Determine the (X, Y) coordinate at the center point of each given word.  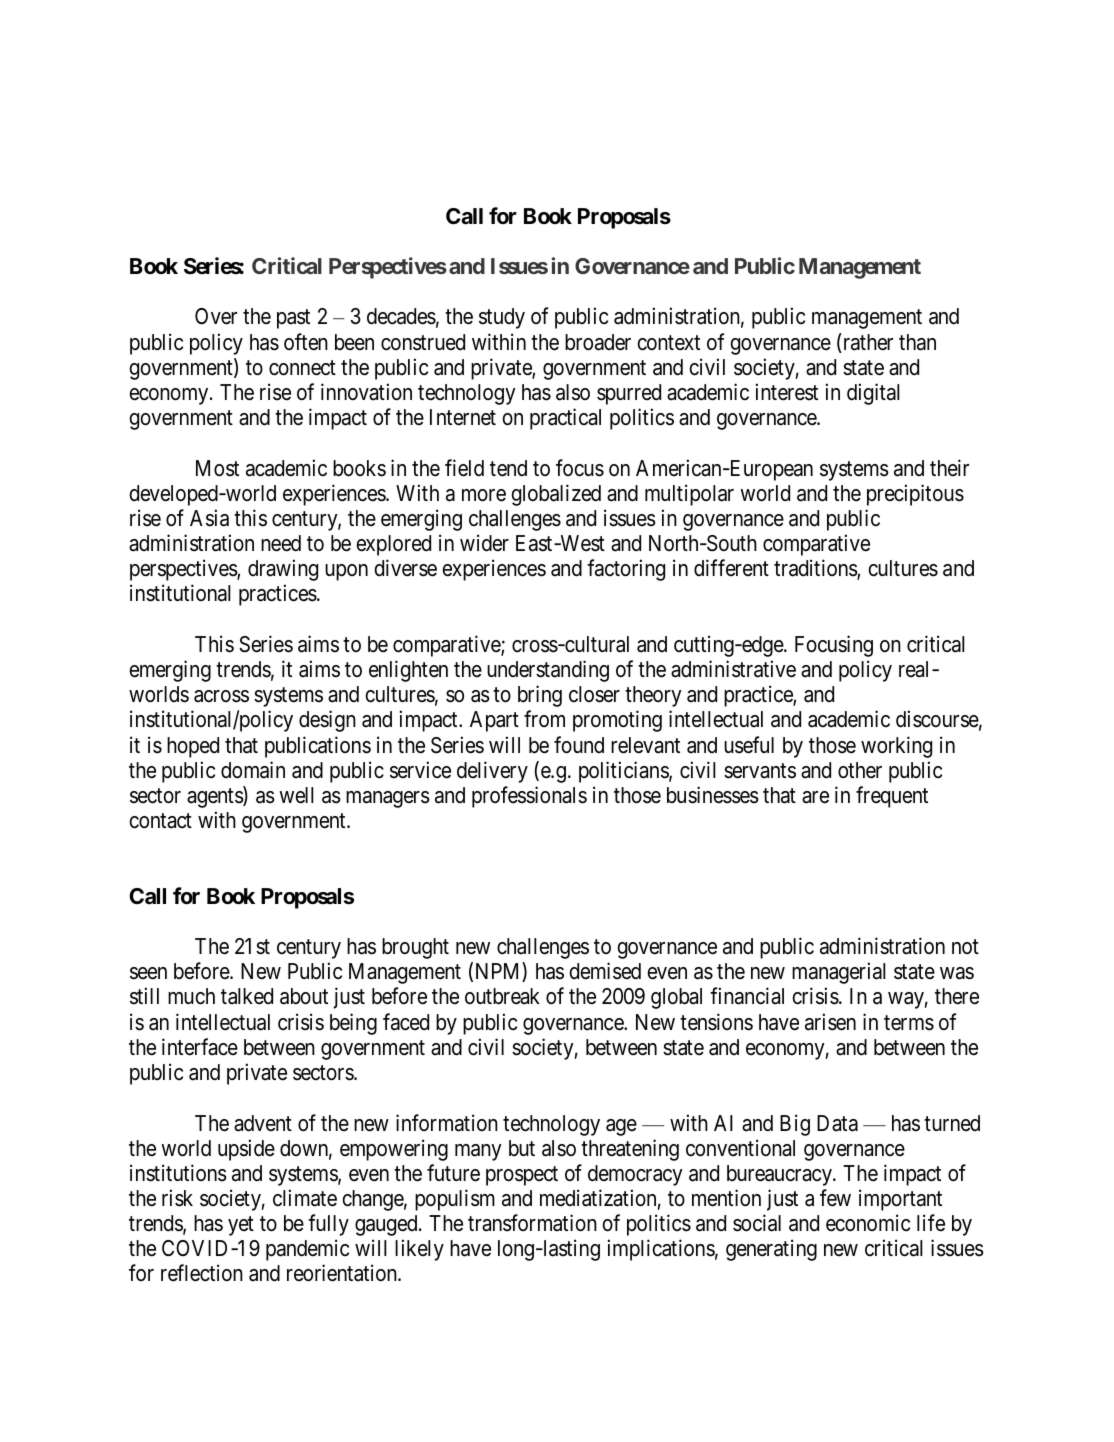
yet (241, 1226)
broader (598, 342)
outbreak (502, 996)
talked (247, 996)
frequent (892, 797)
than (917, 342)
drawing (283, 570)
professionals (529, 797)
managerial (839, 973)
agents (215, 798)
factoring (626, 570)
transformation (532, 1223)
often (306, 342)
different (731, 568)
